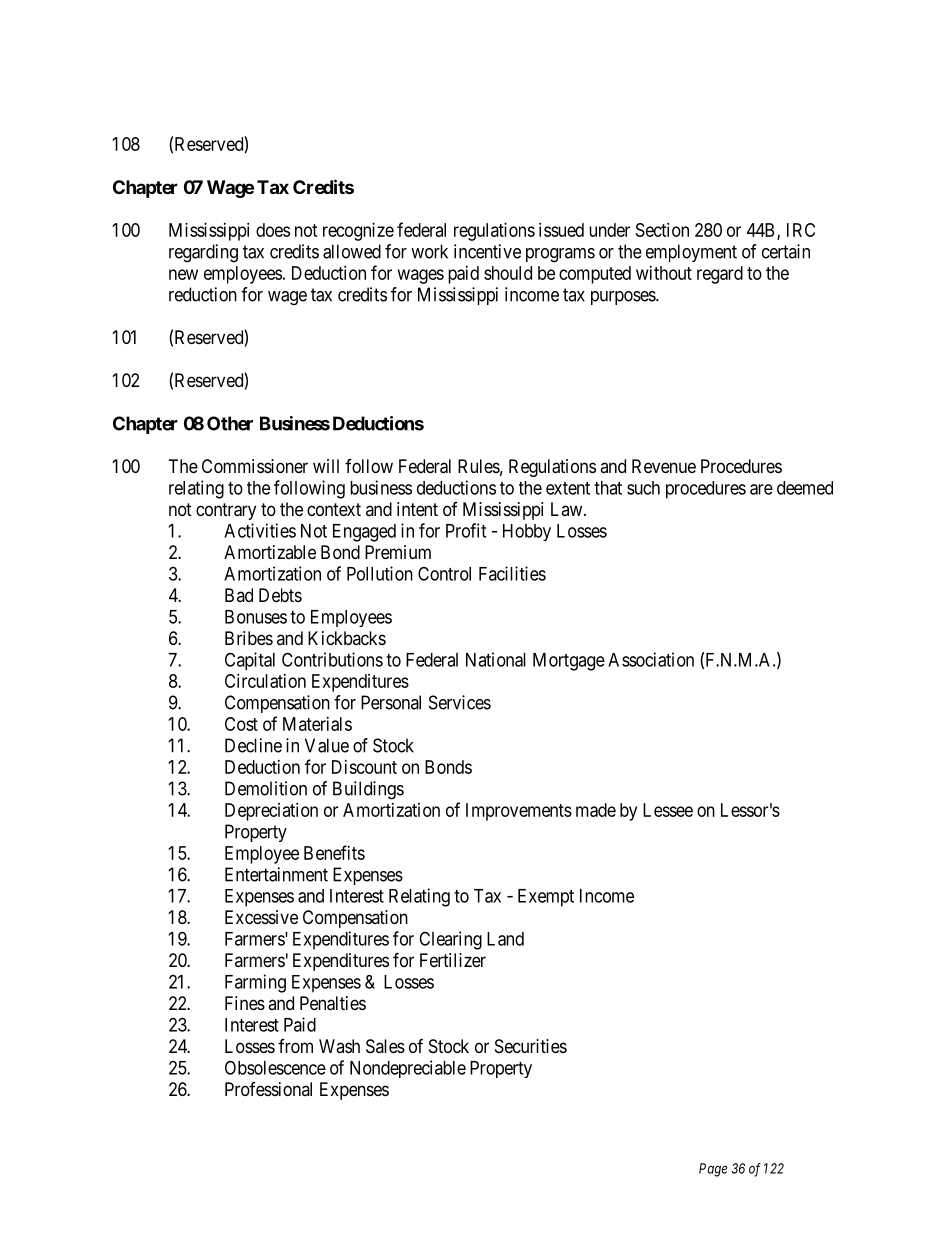 This screenshot has width=952, height=1233. I want to click on Services, so click(460, 702).
